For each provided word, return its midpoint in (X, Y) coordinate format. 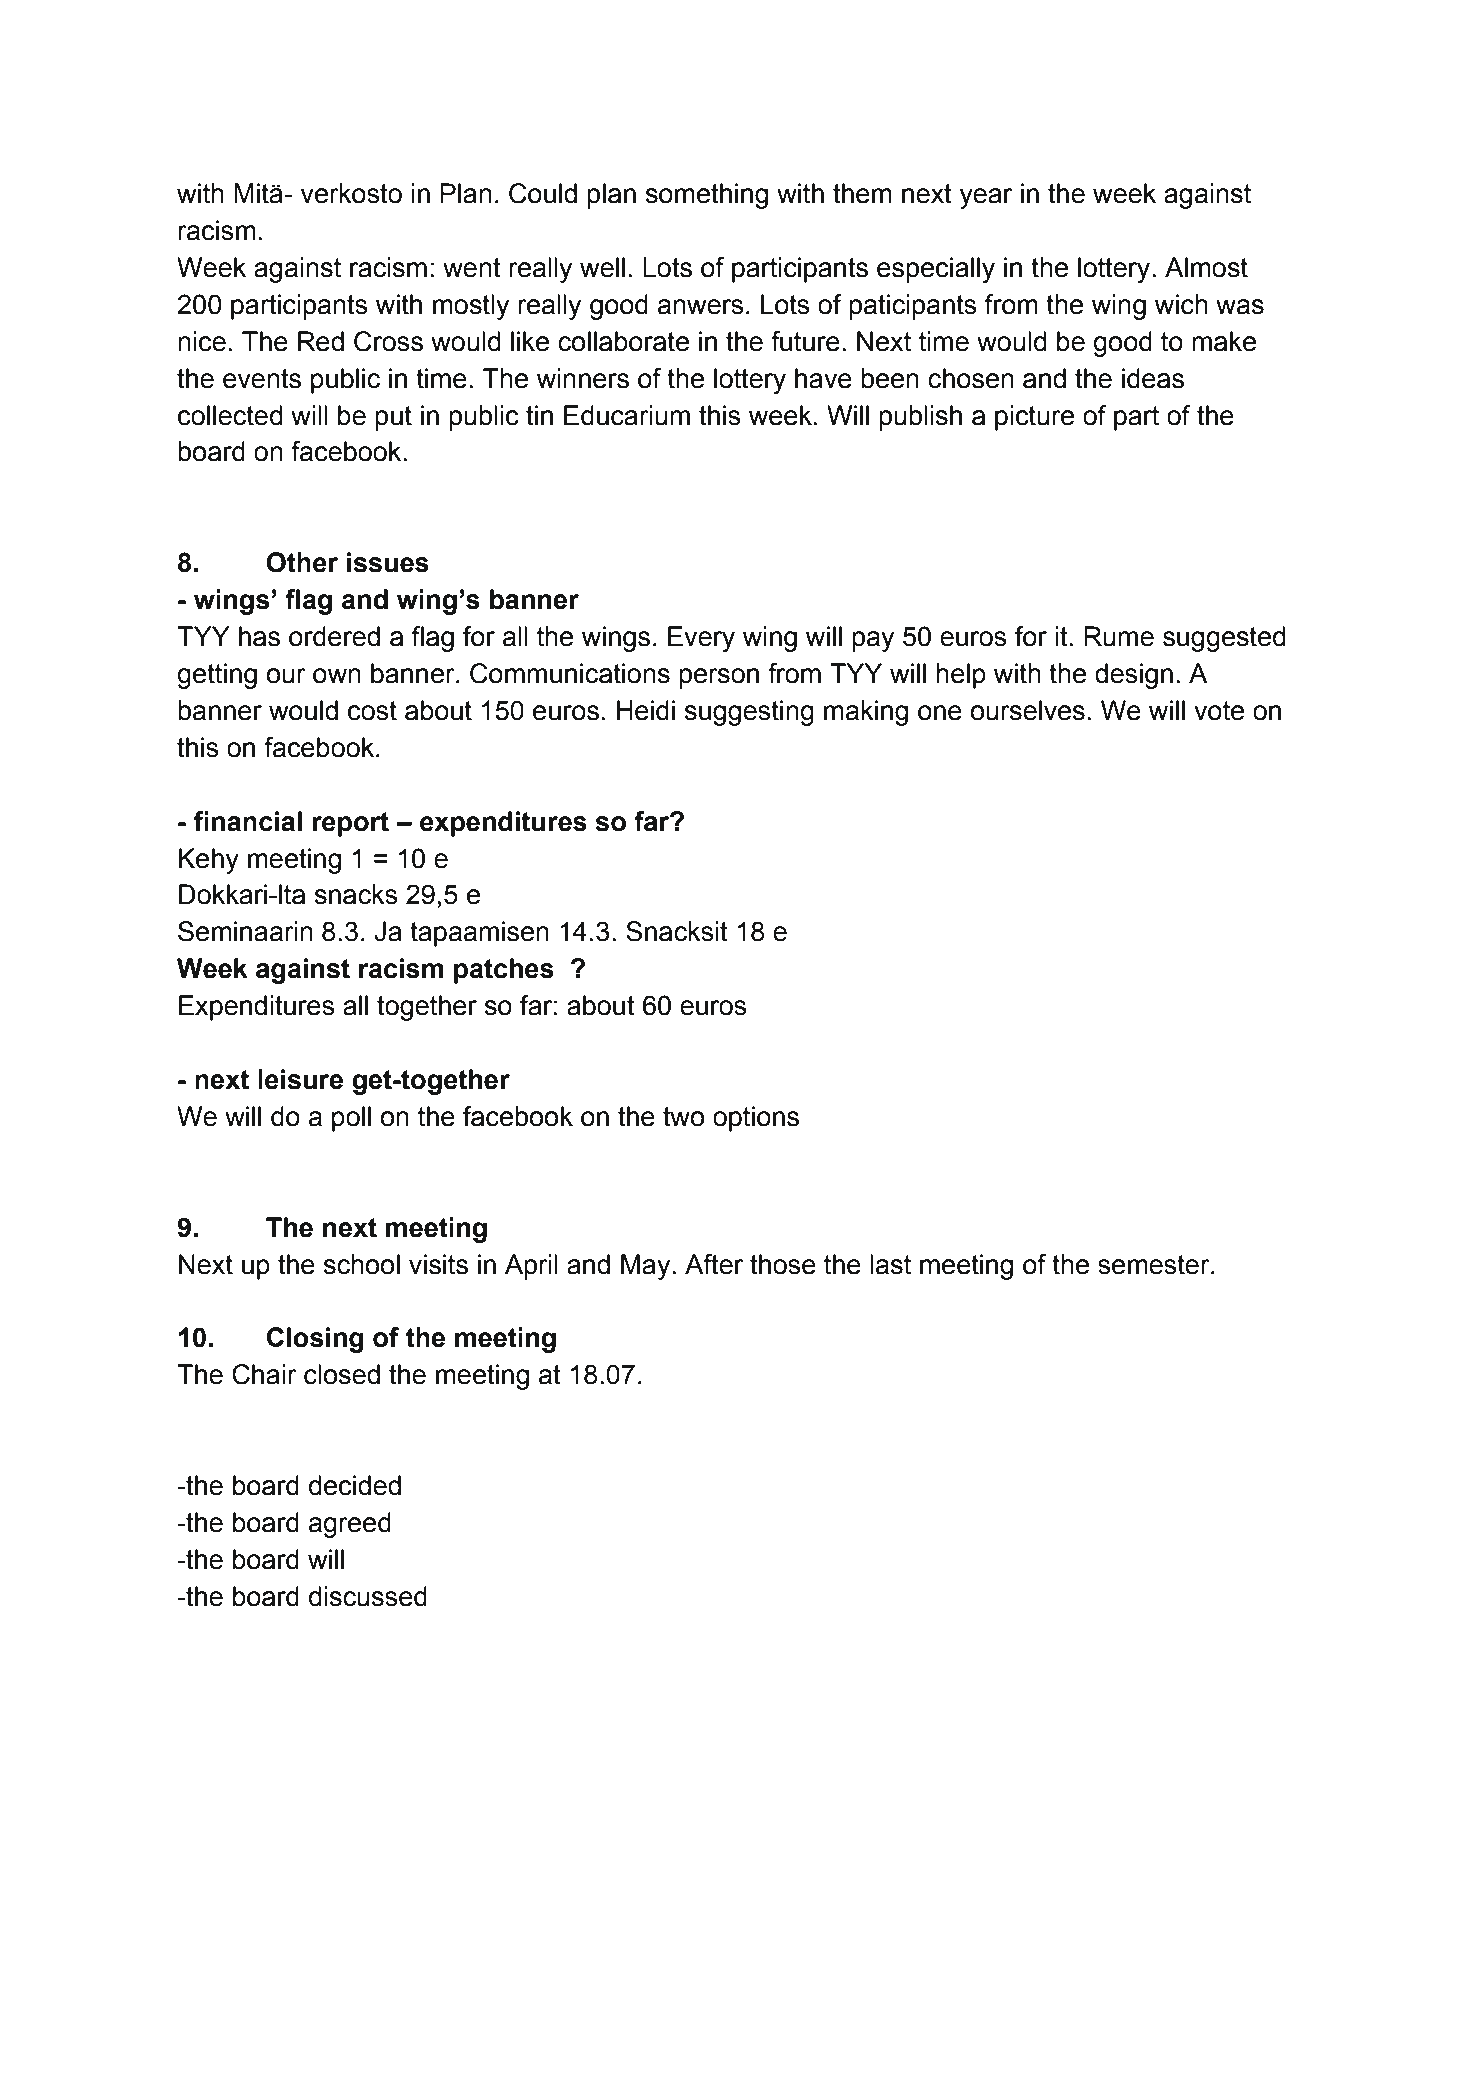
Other (302, 562)
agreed (350, 1525)
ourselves (1027, 710)
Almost (1206, 267)
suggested (1224, 639)
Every (701, 639)
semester (1155, 1265)
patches (504, 971)
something (707, 196)
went (472, 268)
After (714, 1264)
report (350, 824)
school (362, 1264)
